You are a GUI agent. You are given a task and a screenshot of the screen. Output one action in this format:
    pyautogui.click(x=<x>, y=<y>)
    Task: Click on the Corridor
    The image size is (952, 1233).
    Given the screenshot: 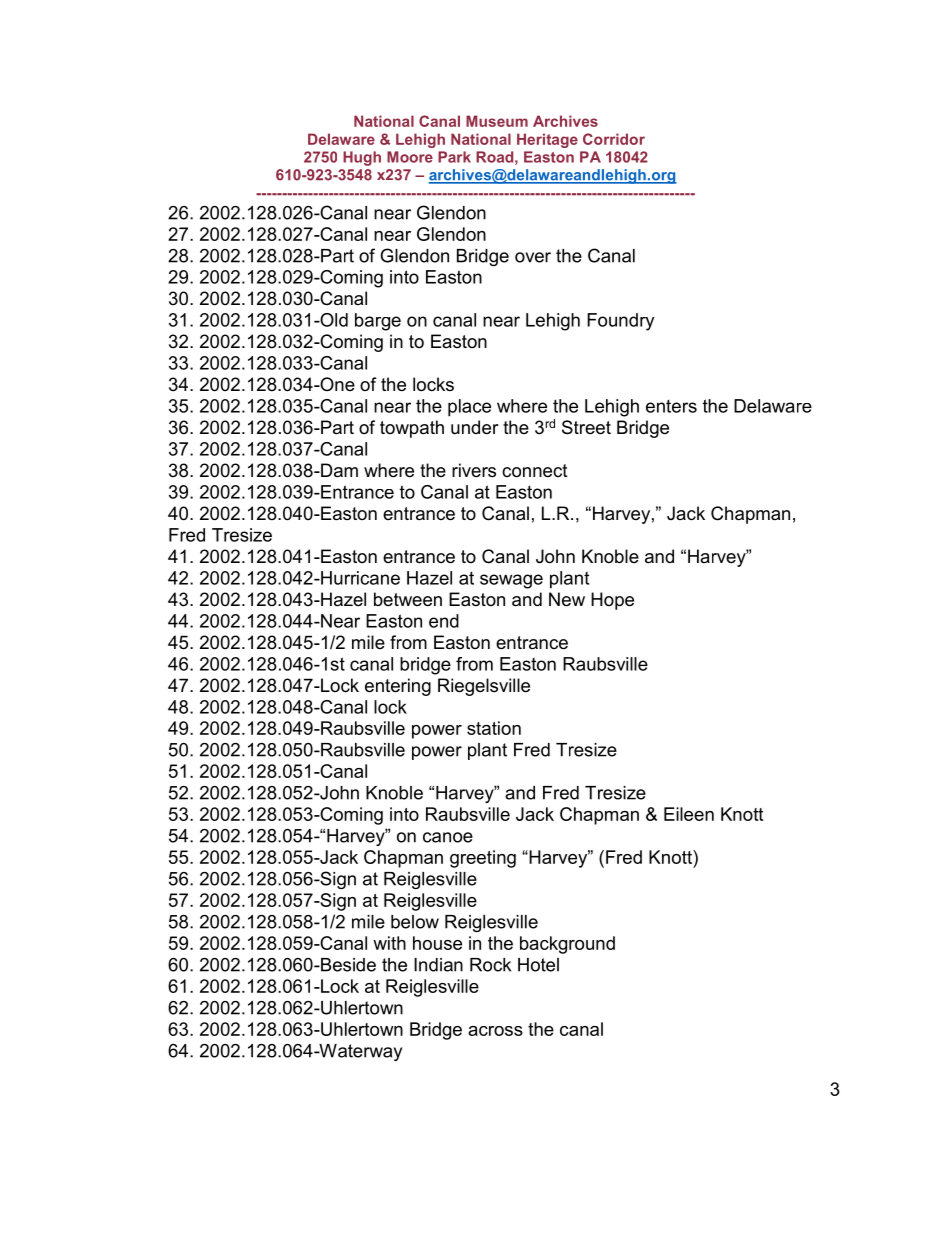 What is the action you would take?
    pyautogui.click(x=614, y=139)
